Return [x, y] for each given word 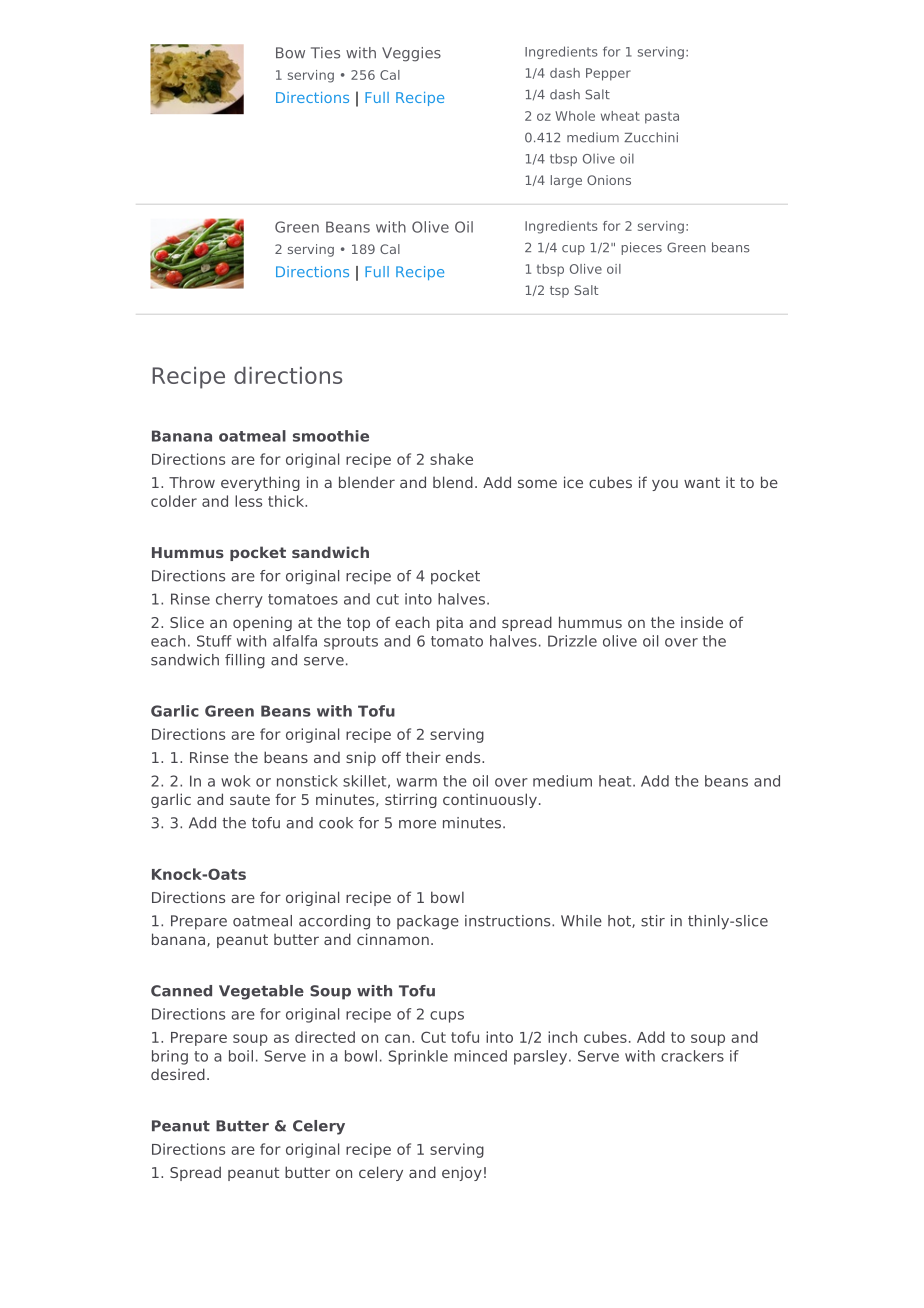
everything [260, 483]
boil [241, 1056]
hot [620, 921]
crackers [692, 1056]
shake [451, 459]
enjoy [462, 1174]
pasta [662, 118]
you [665, 485]
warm [417, 782]
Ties [325, 53]
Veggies [411, 54]
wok [236, 781]
